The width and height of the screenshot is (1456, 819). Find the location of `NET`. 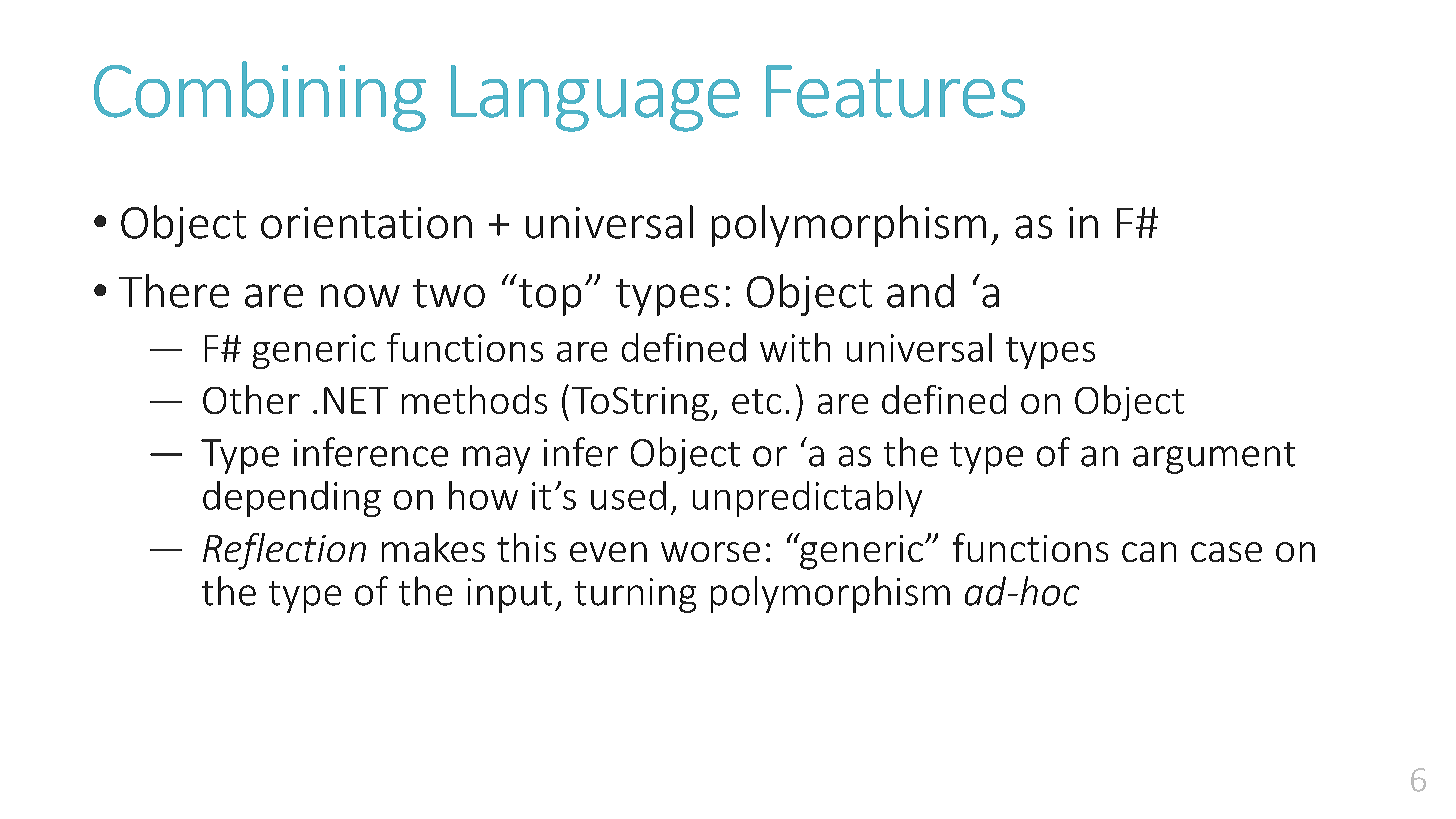

NET is located at coordinates (356, 400).
